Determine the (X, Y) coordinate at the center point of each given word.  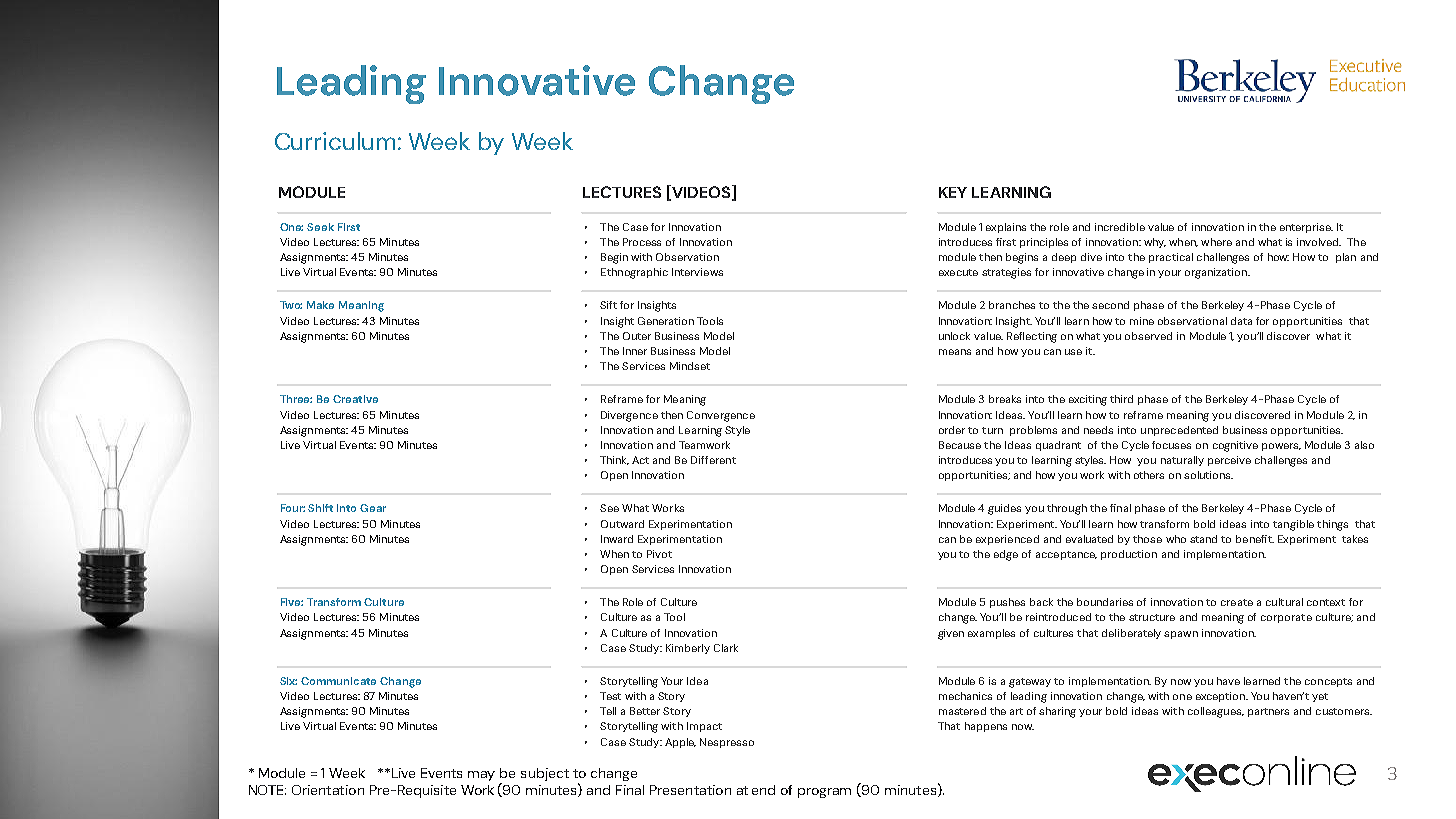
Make (320, 305)
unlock (954, 336)
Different (713, 460)
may (481, 776)
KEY (953, 192)
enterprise (1306, 228)
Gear (373, 508)
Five (292, 602)
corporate (1286, 618)
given (951, 634)
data (1241, 321)
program (824, 793)
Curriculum (335, 141)
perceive (1229, 461)
